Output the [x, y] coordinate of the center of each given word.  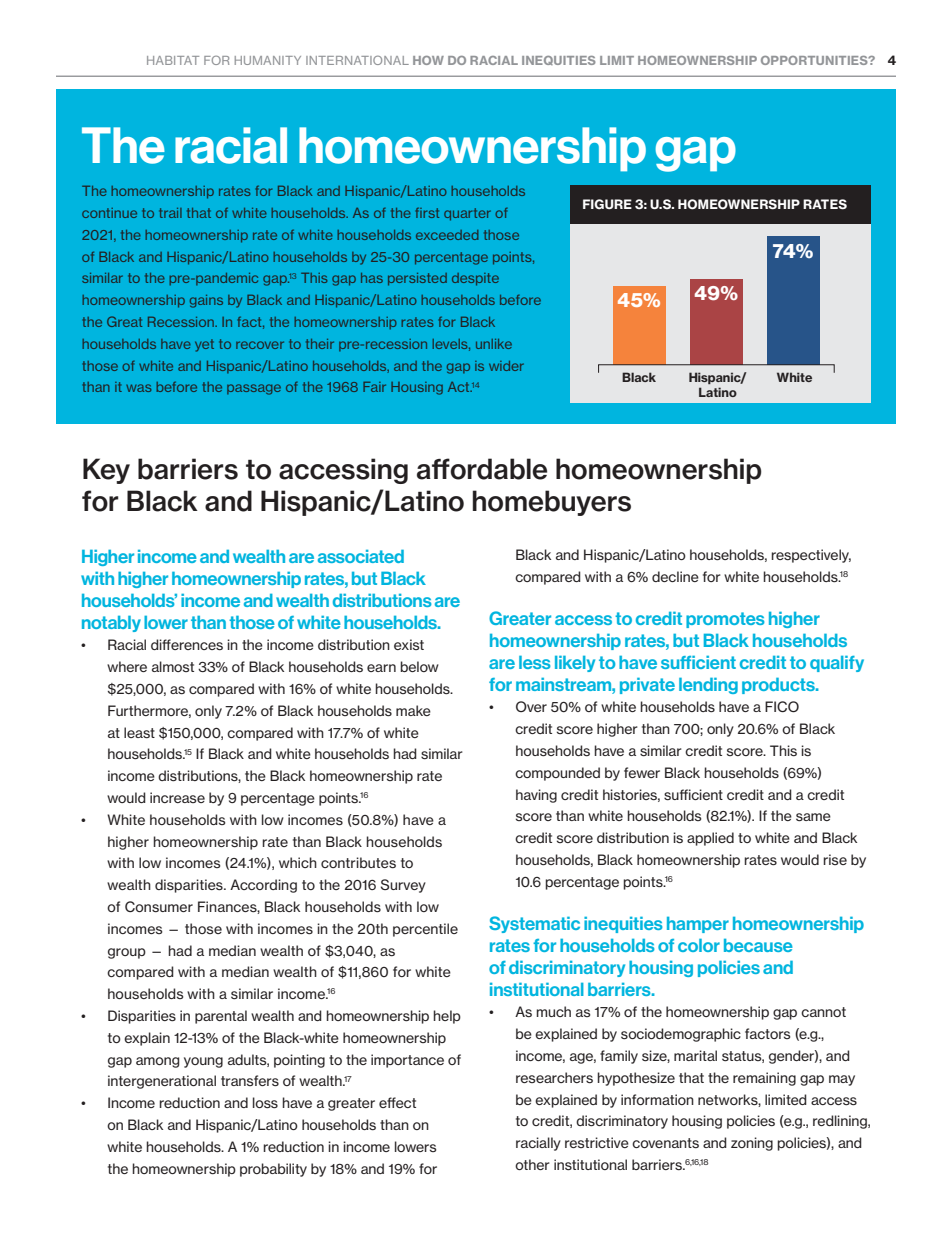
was [138, 388]
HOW [428, 60]
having [536, 796]
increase [177, 797]
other [532, 1164]
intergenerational [162, 1082]
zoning [752, 1144]
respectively [811, 556]
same [813, 817]
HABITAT [173, 60]
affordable [482, 469]
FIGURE [607, 204]
